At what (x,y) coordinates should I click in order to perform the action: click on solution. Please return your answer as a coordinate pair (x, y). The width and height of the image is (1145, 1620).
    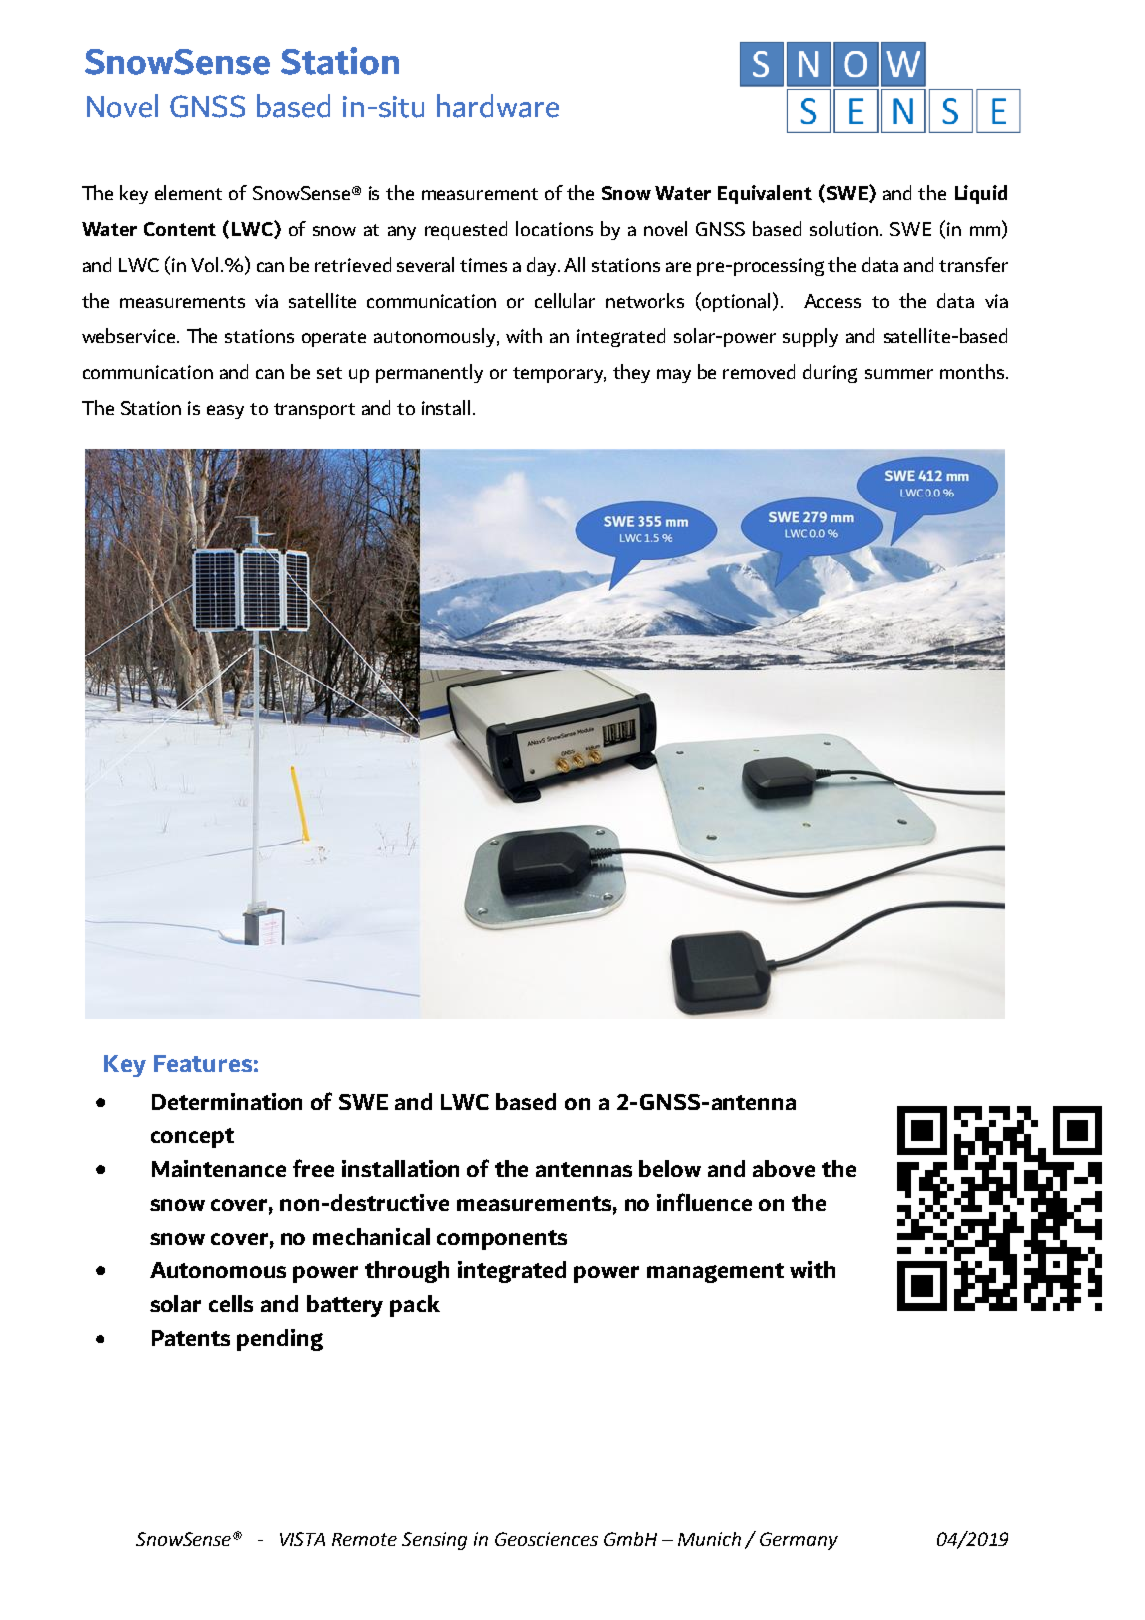
    Looking at the image, I should click on (845, 228).
